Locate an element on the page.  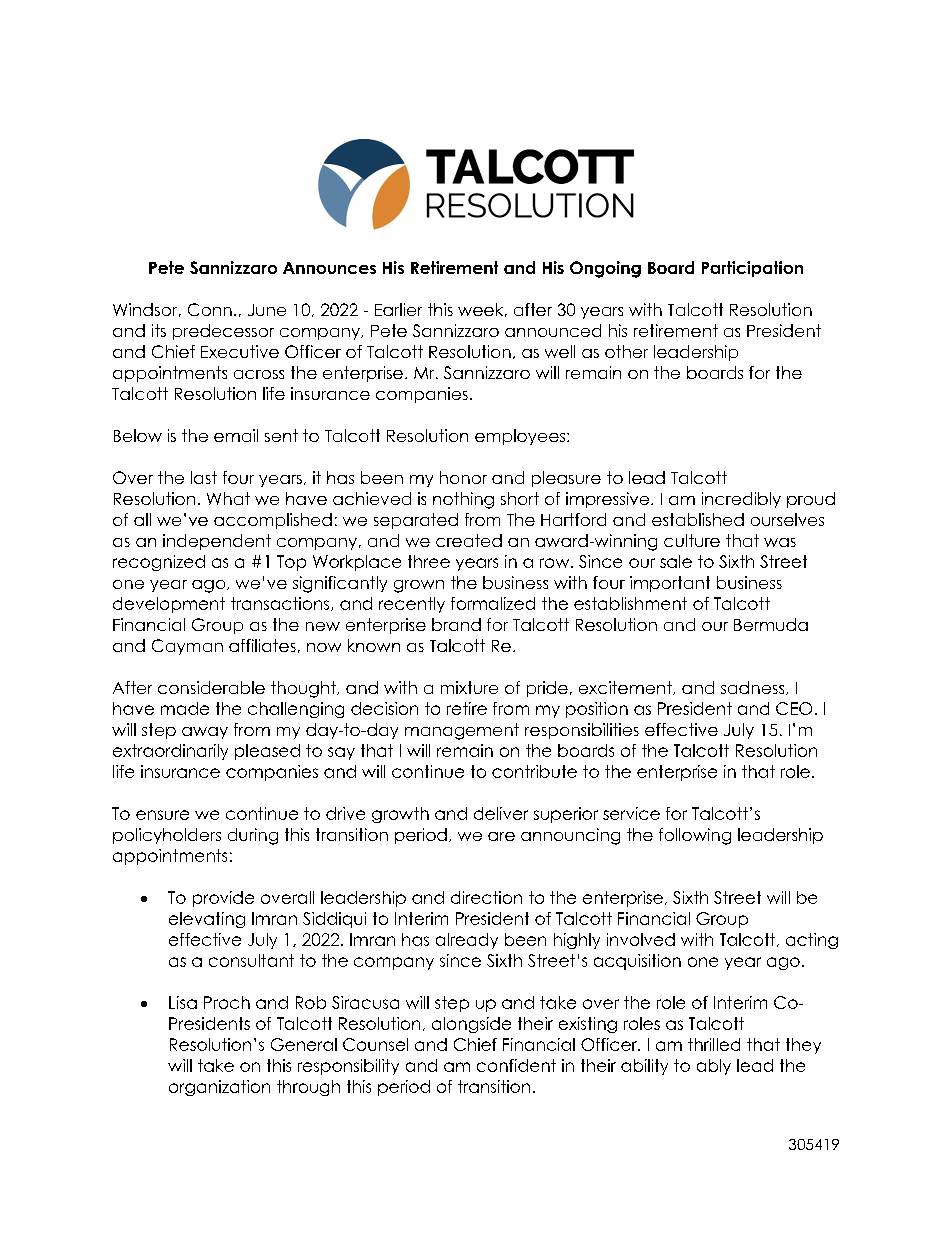
culture is located at coordinates (692, 540).
